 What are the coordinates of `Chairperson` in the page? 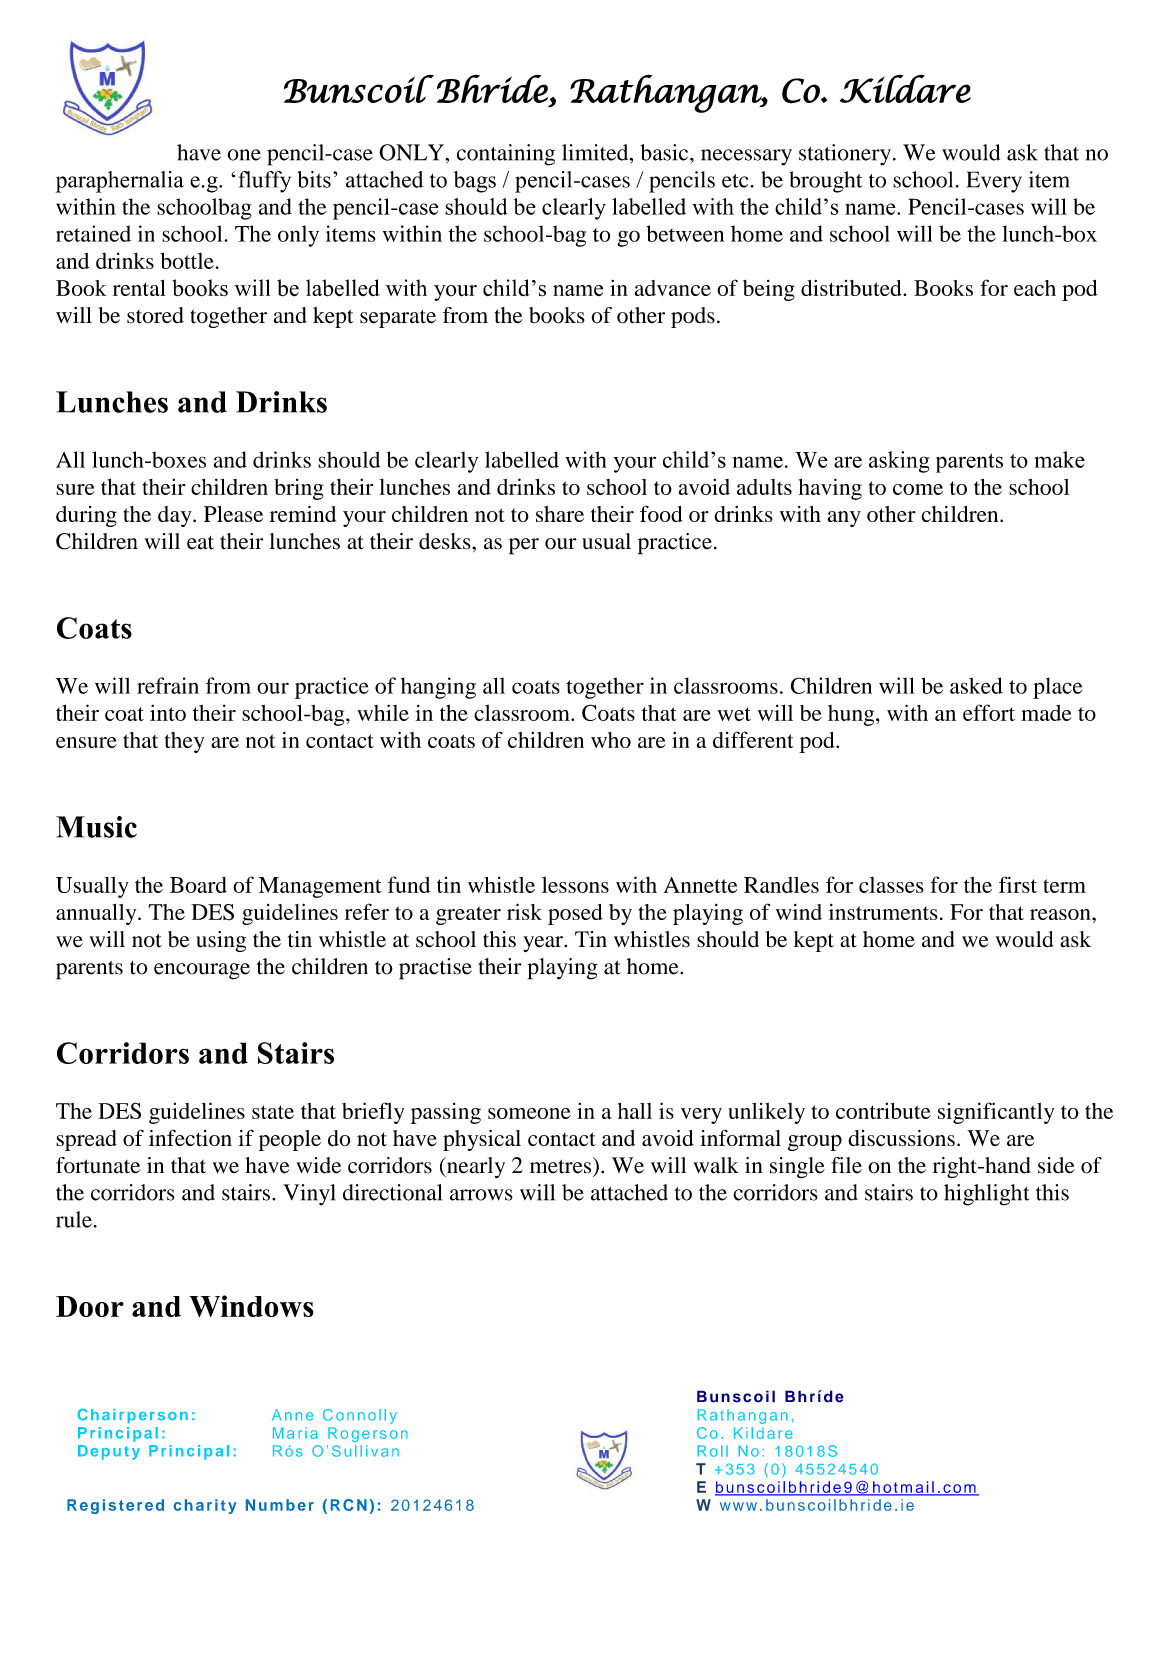 It's located at (132, 1416).
